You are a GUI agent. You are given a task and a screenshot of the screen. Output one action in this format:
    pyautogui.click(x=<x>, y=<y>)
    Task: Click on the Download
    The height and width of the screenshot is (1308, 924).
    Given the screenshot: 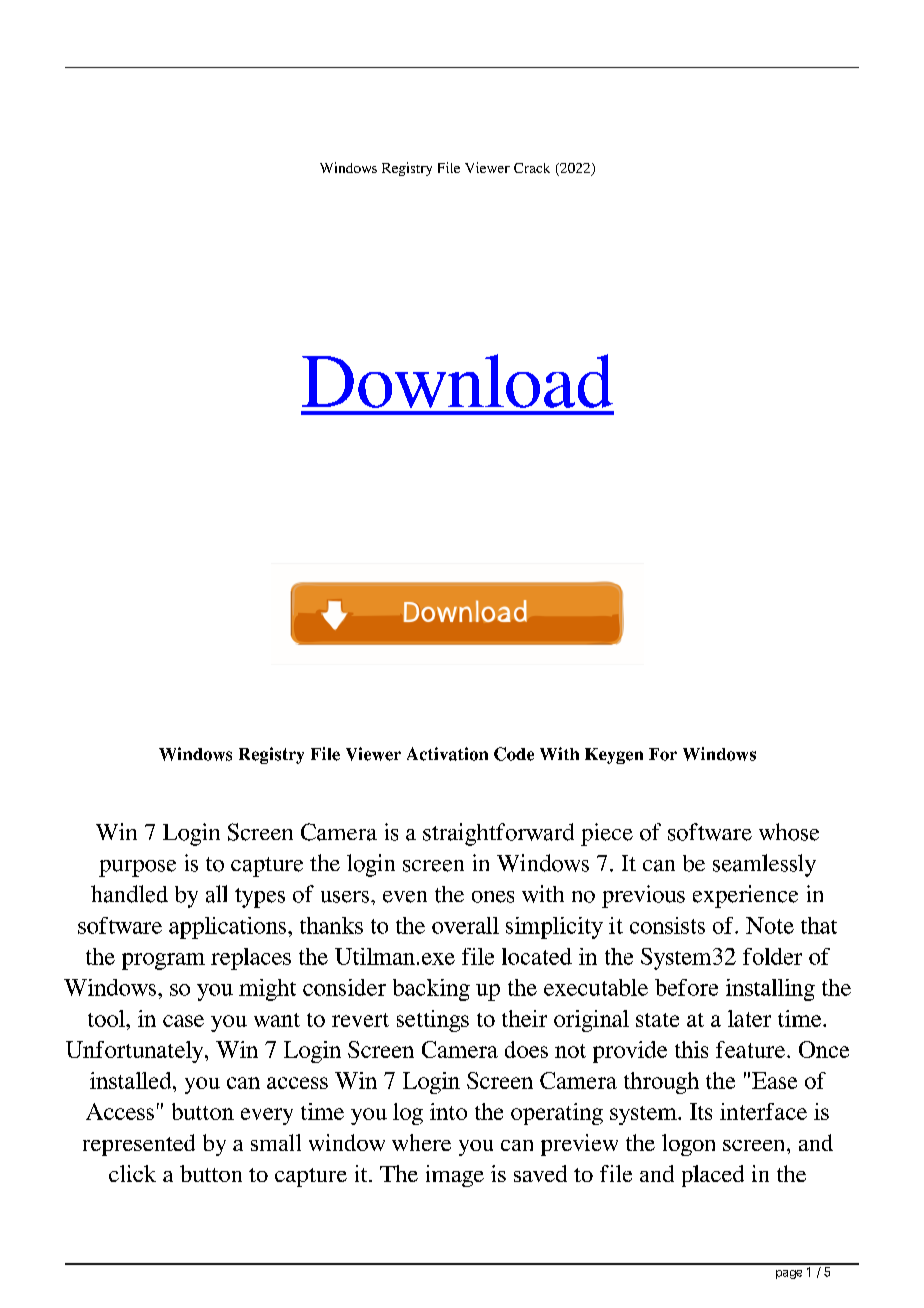 What is the action you would take?
    pyautogui.click(x=457, y=381)
